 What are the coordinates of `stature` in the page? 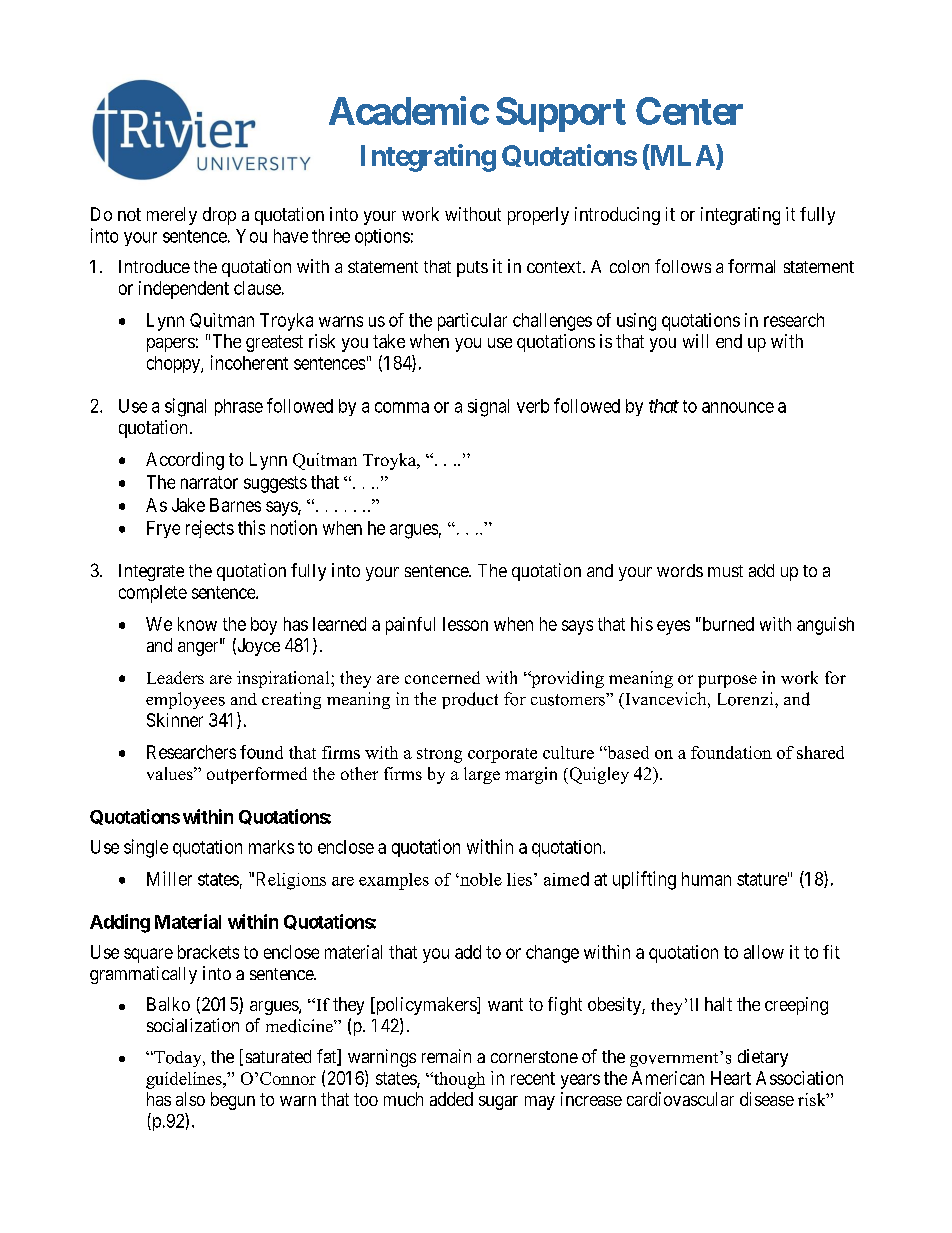 It's located at (762, 879).
